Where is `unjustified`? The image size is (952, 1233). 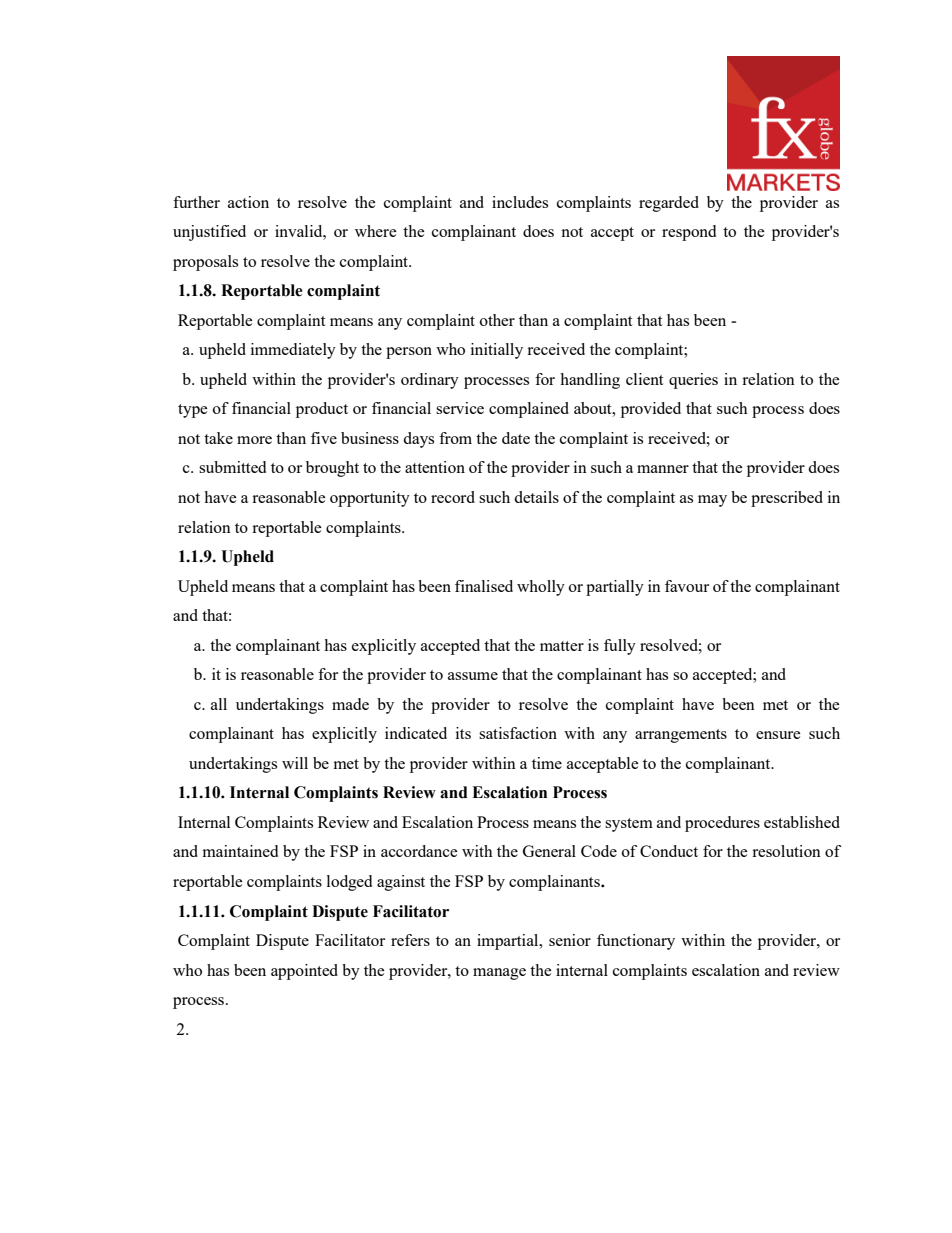 unjustified is located at coordinates (209, 233).
